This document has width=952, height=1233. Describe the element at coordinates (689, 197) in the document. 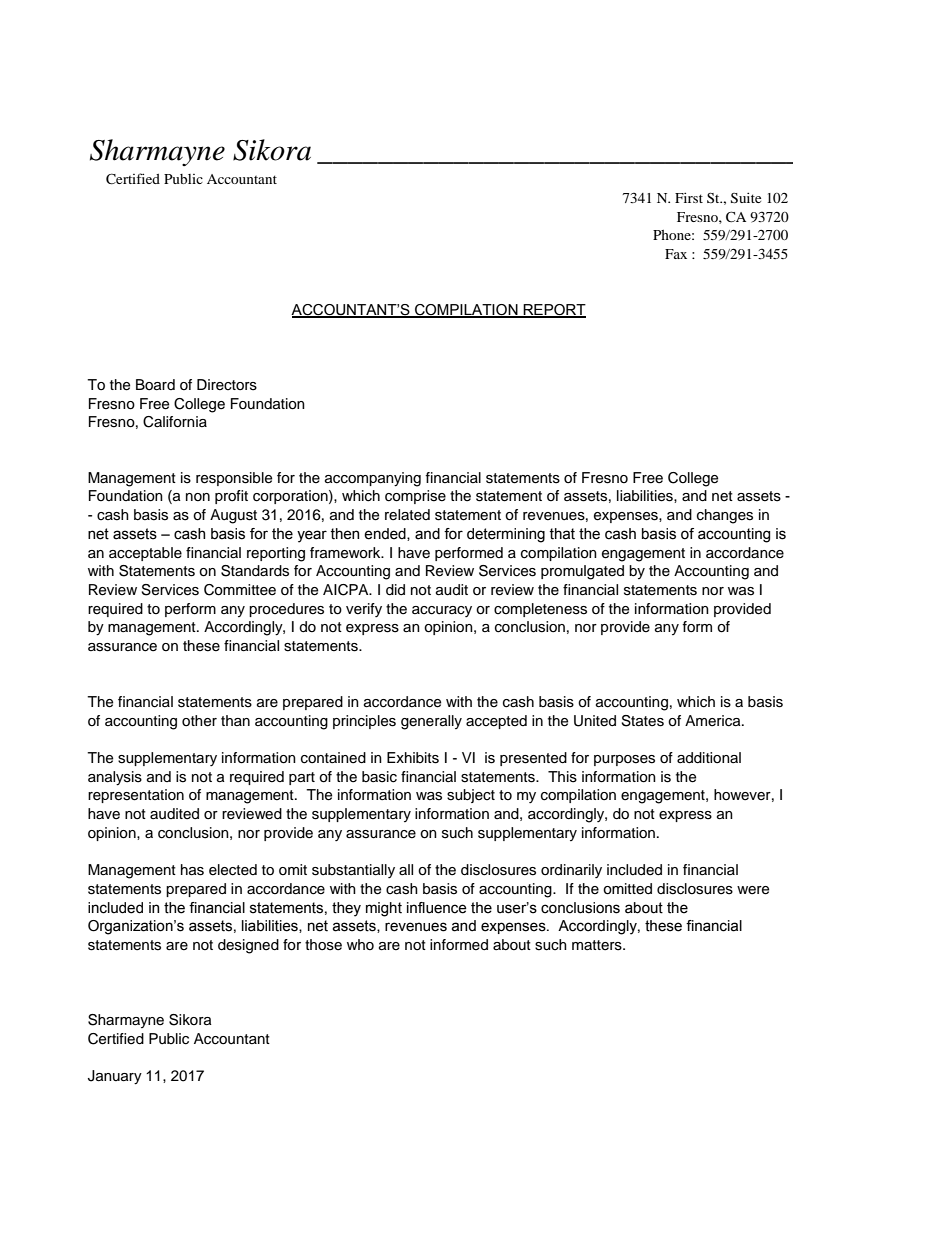

I see `First` at that location.
